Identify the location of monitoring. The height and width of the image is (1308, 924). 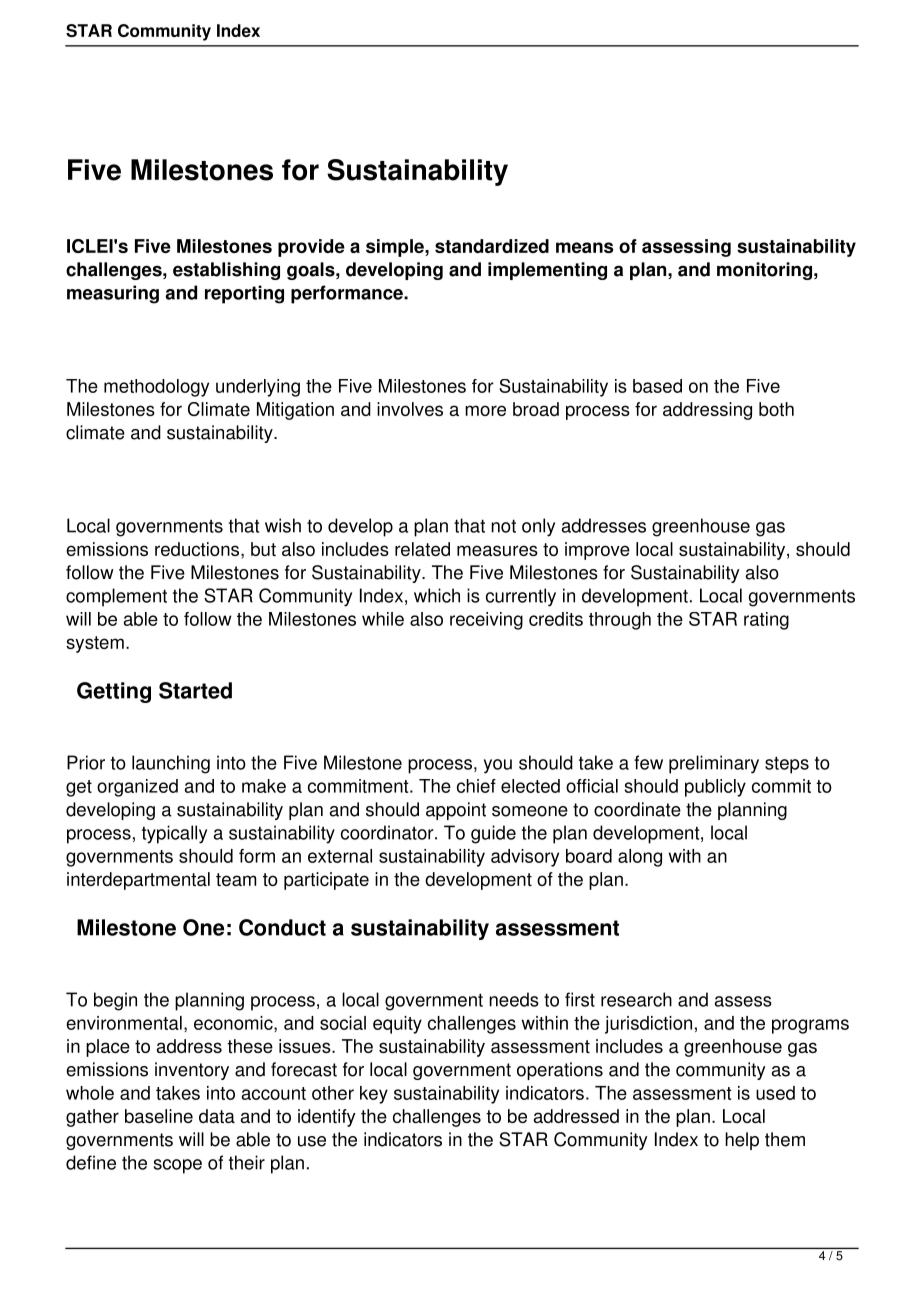
(764, 271).
